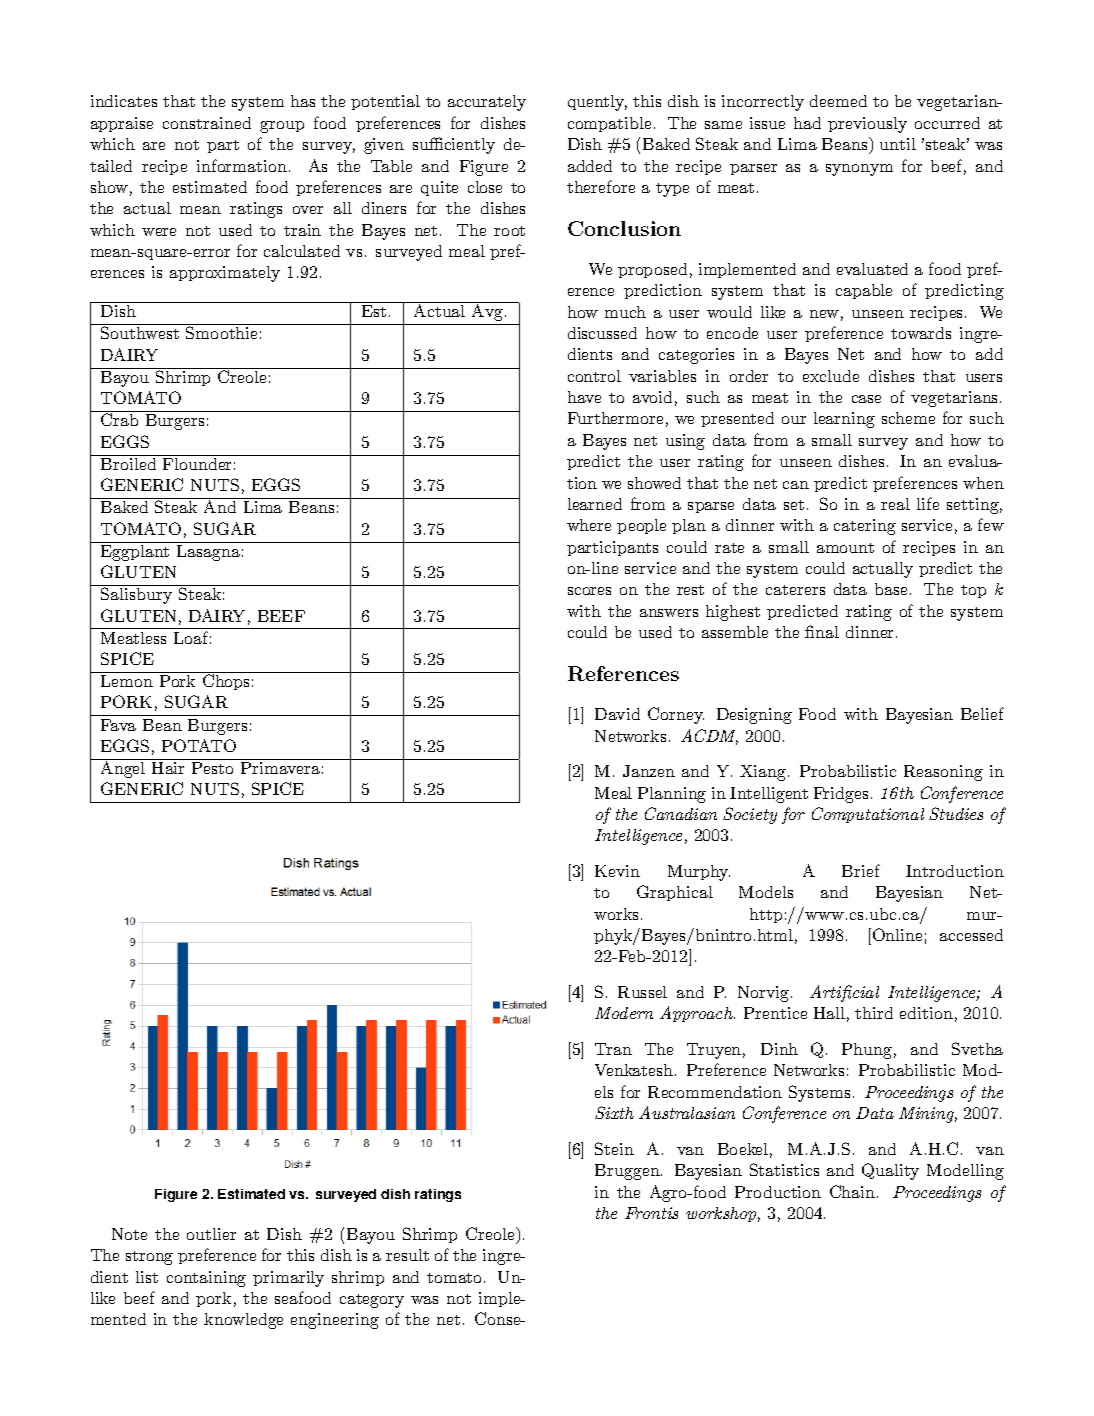 The image size is (1094, 1416). I want to click on Kevin, so click(617, 871).
